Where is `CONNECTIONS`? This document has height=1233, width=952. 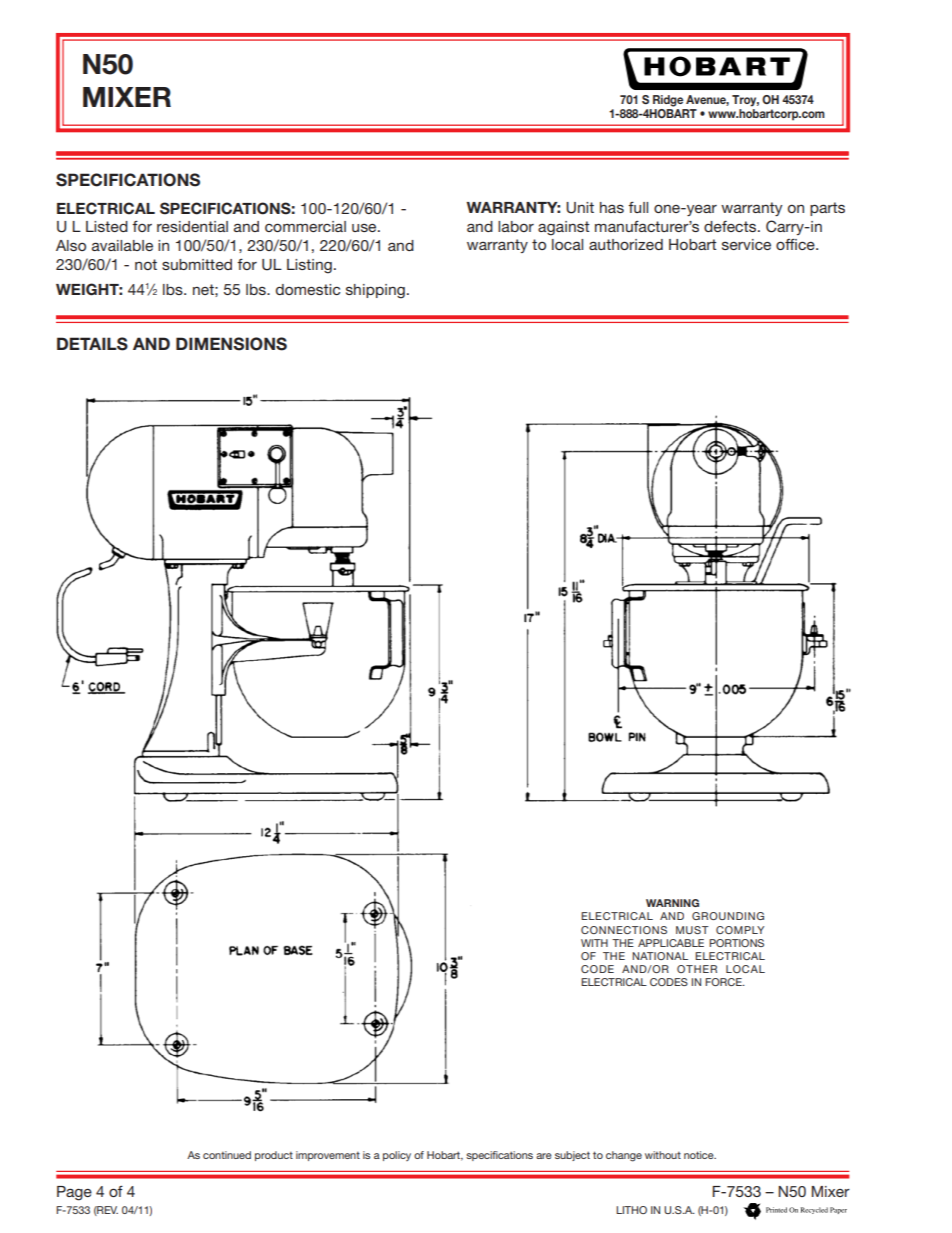
CONNECTIONS is located at coordinates (624, 930).
